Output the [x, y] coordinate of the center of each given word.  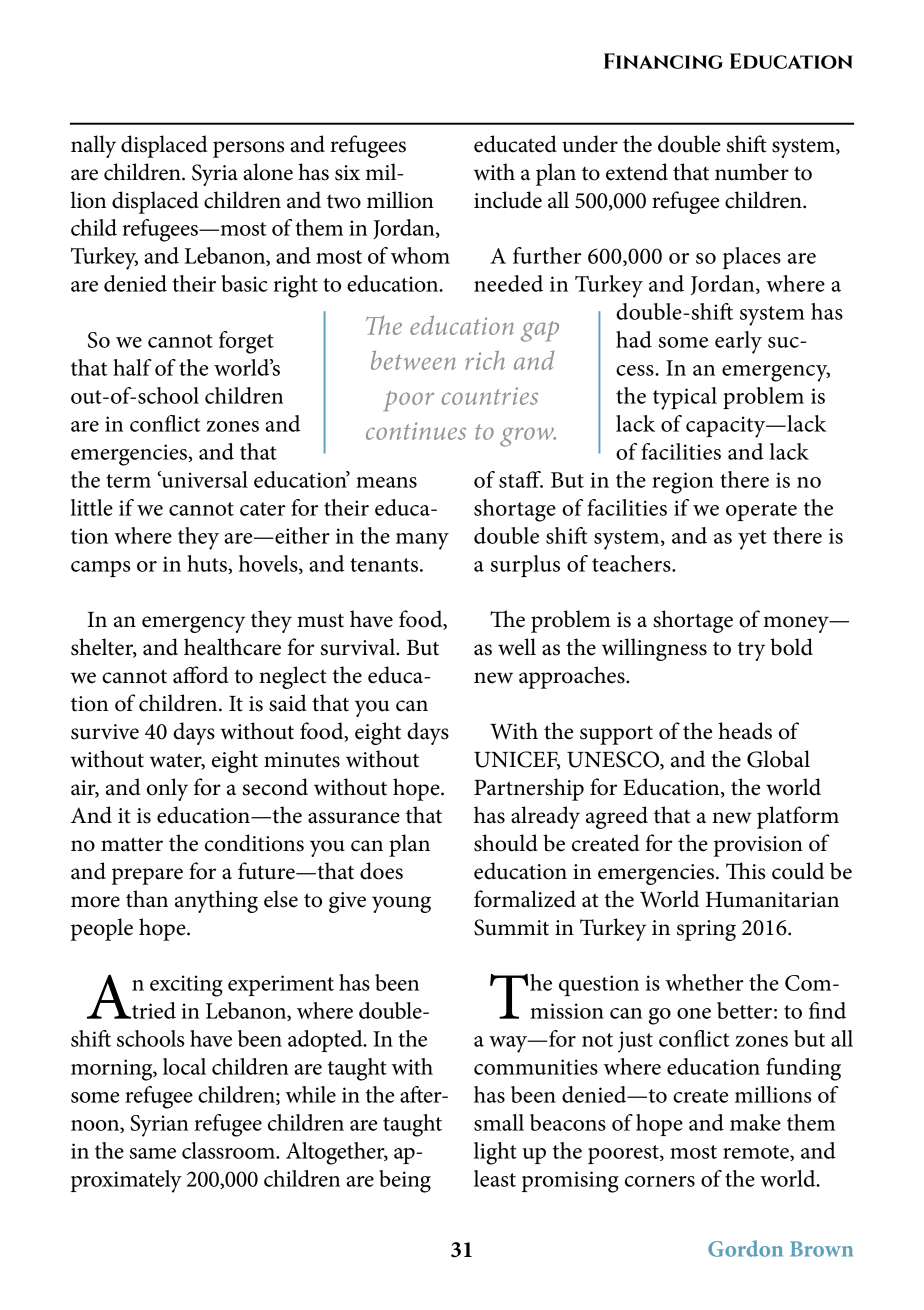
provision [758, 846]
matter [132, 844]
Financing [663, 61]
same [153, 1153]
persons [248, 149]
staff [521, 479]
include [508, 200]
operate [761, 511]
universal [204, 479]
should [506, 843]
